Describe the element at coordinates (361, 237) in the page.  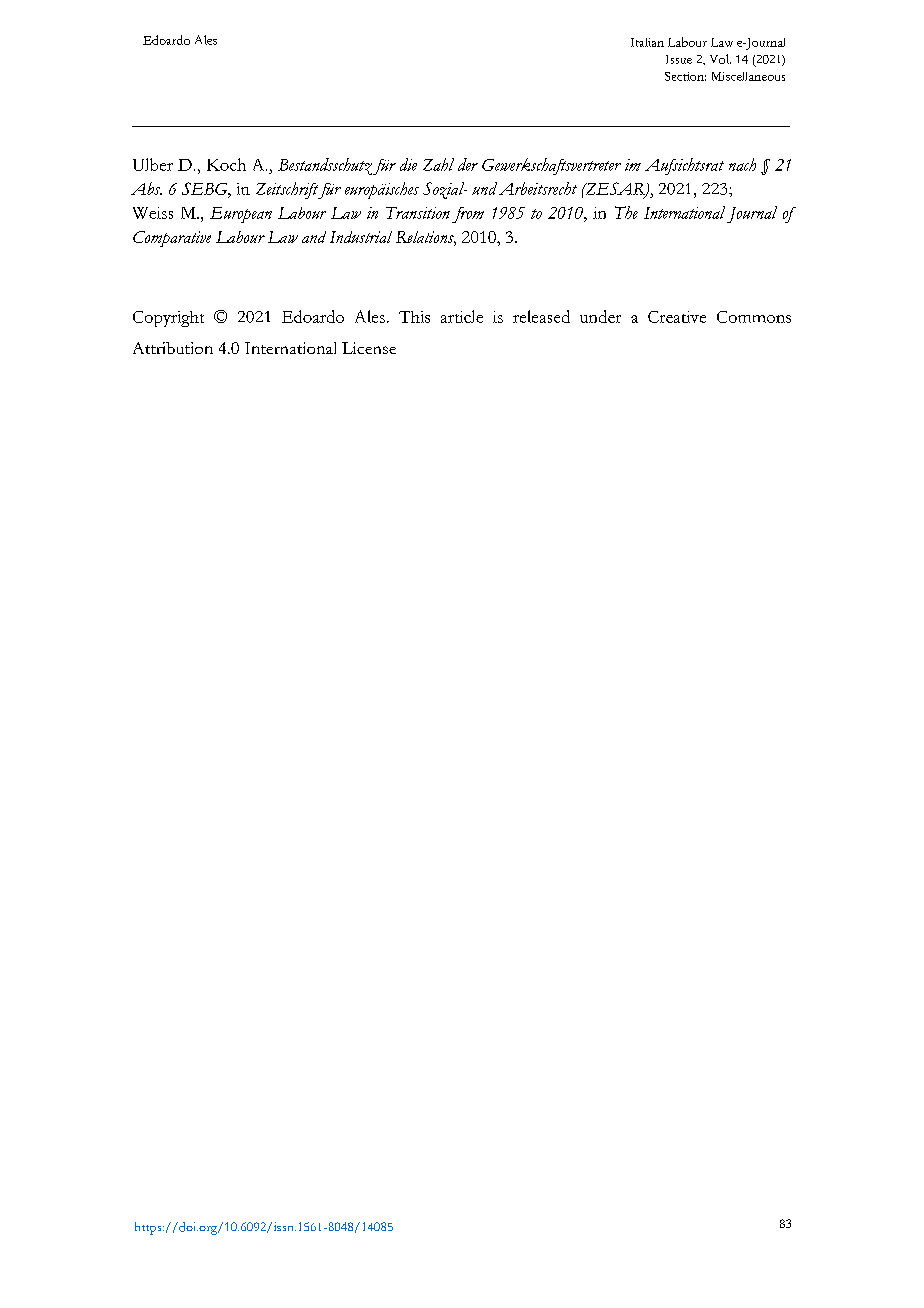
I see `Industrial` at that location.
